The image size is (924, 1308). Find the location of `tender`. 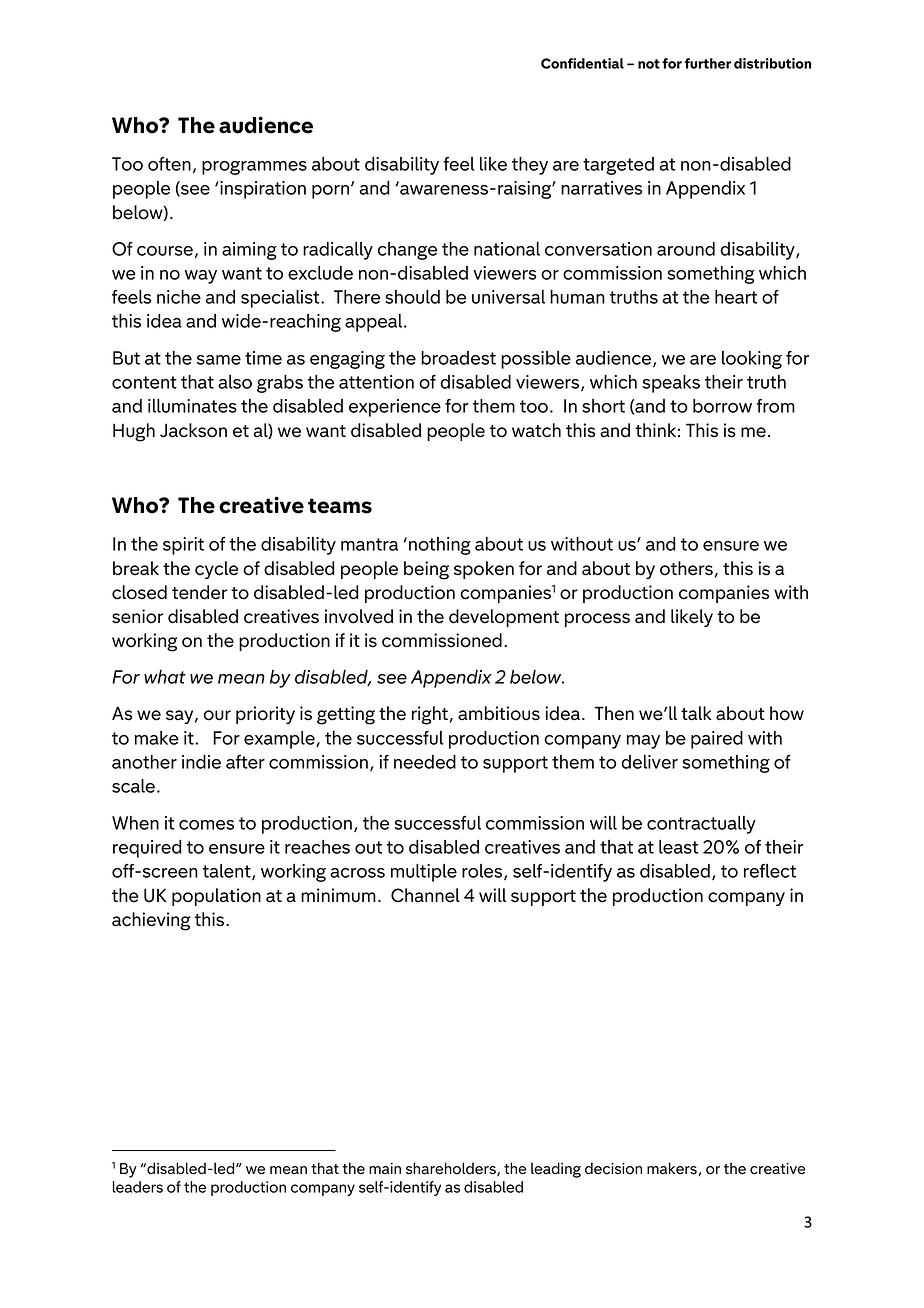

tender is located at coordinates (199, 592).
